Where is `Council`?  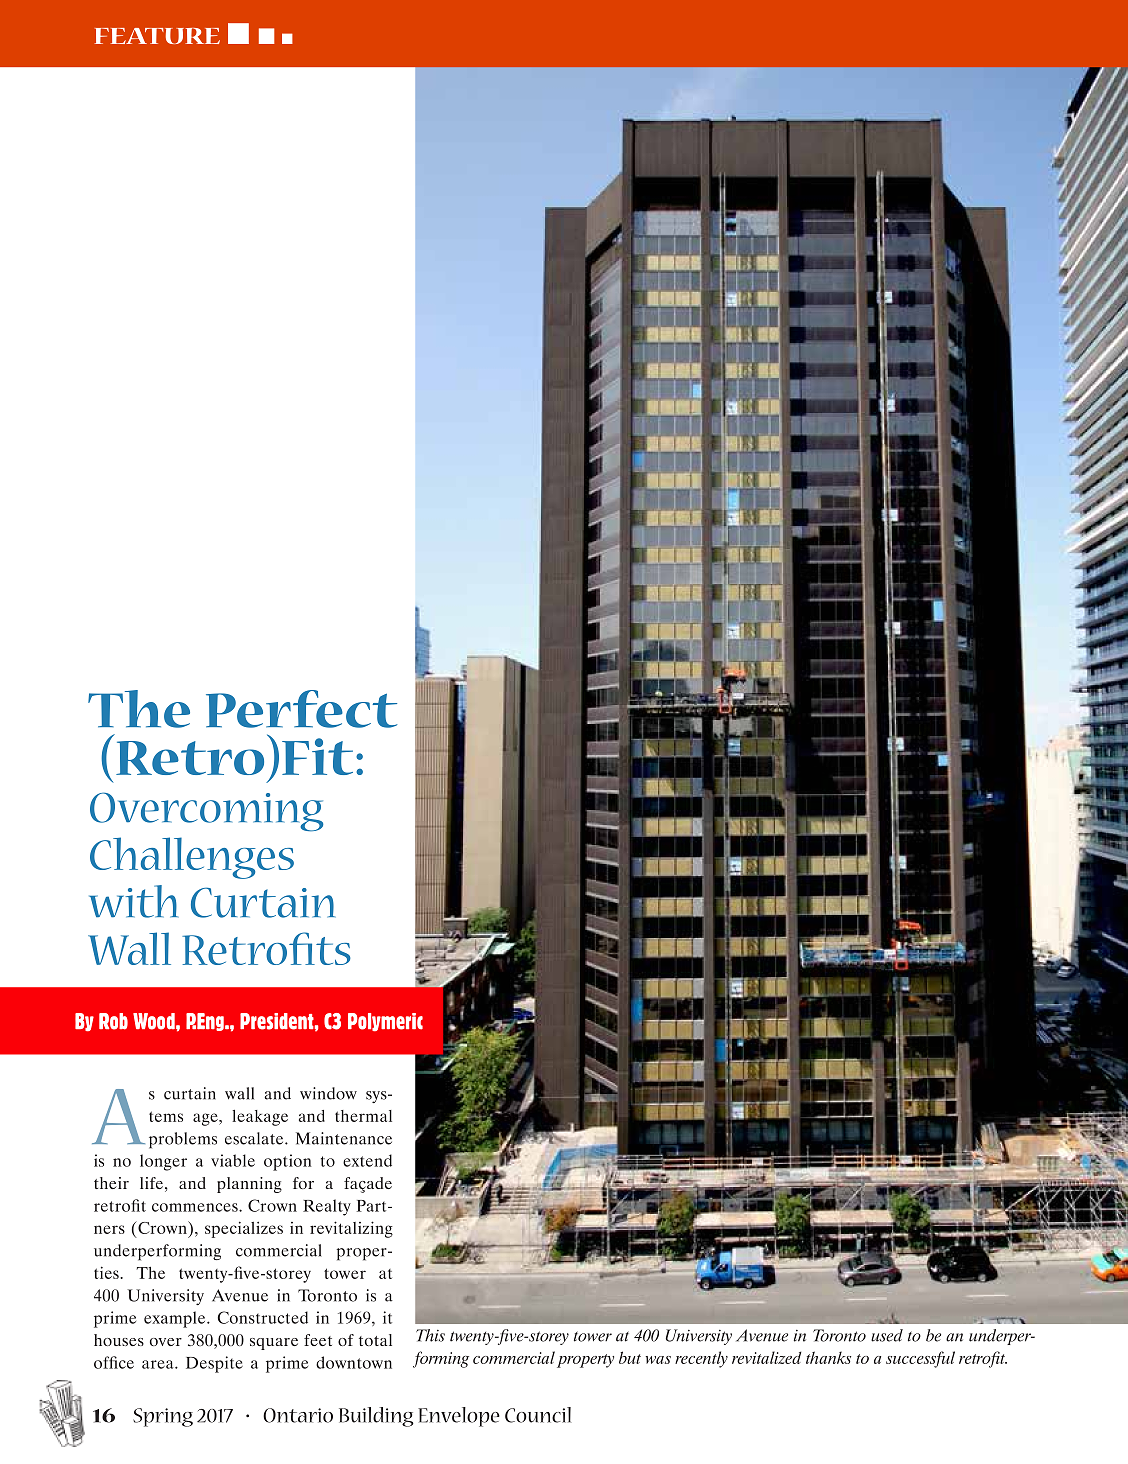 Council is located at coordinates (538, 1415).
